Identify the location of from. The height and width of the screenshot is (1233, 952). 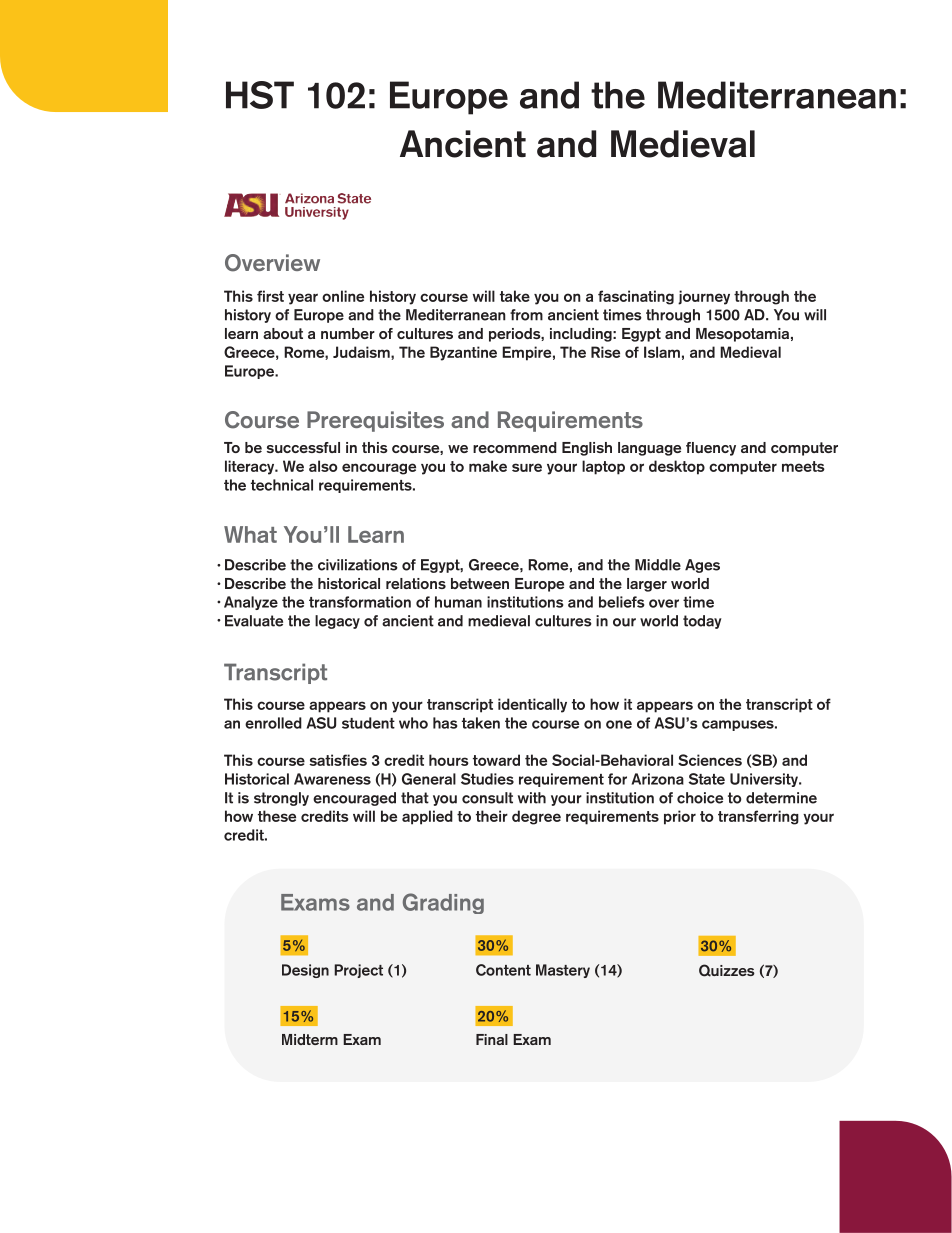
(526, 315).
